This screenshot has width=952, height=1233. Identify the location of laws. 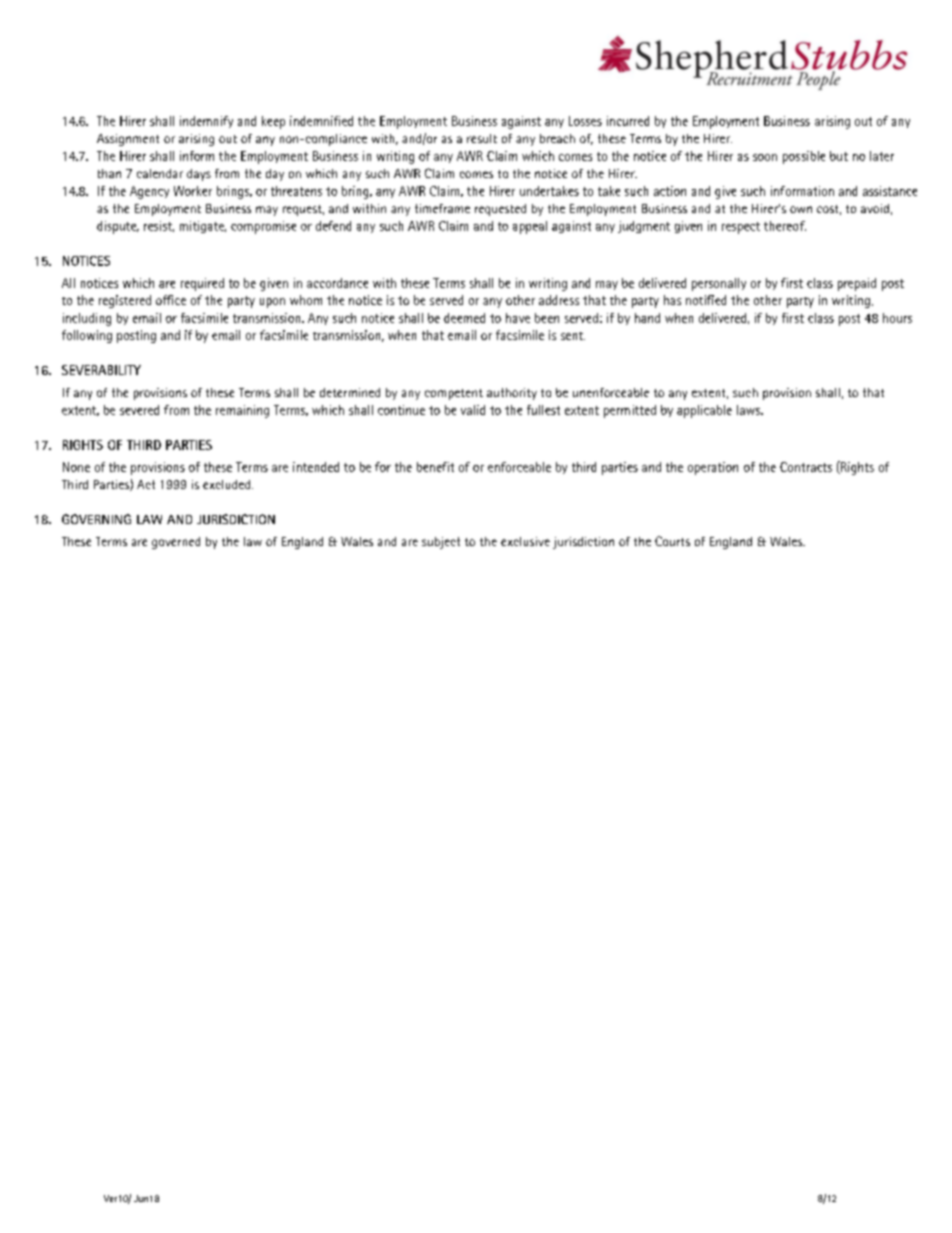
(750, 410).
